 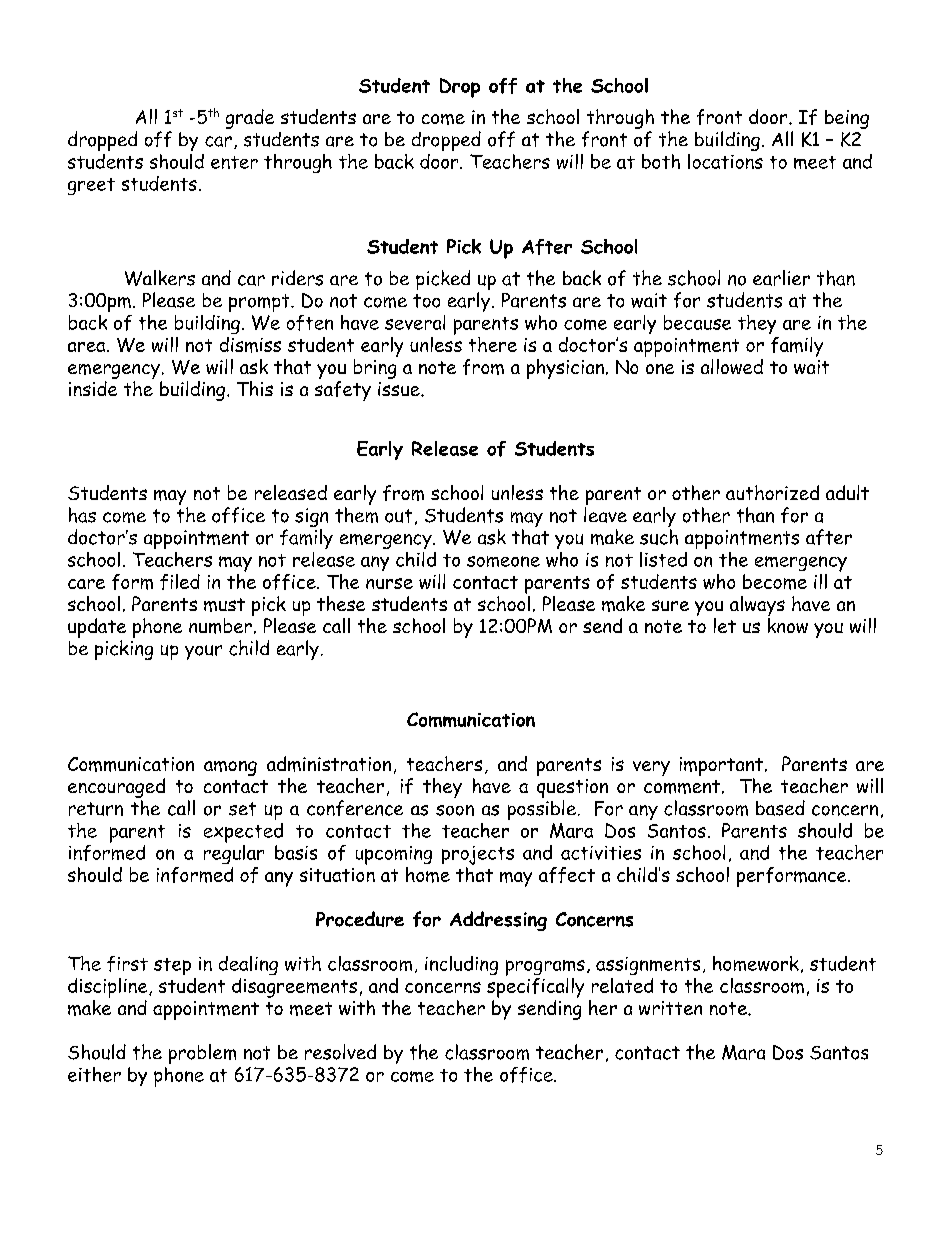 I want to click on always, so click(x=757, y=606).
